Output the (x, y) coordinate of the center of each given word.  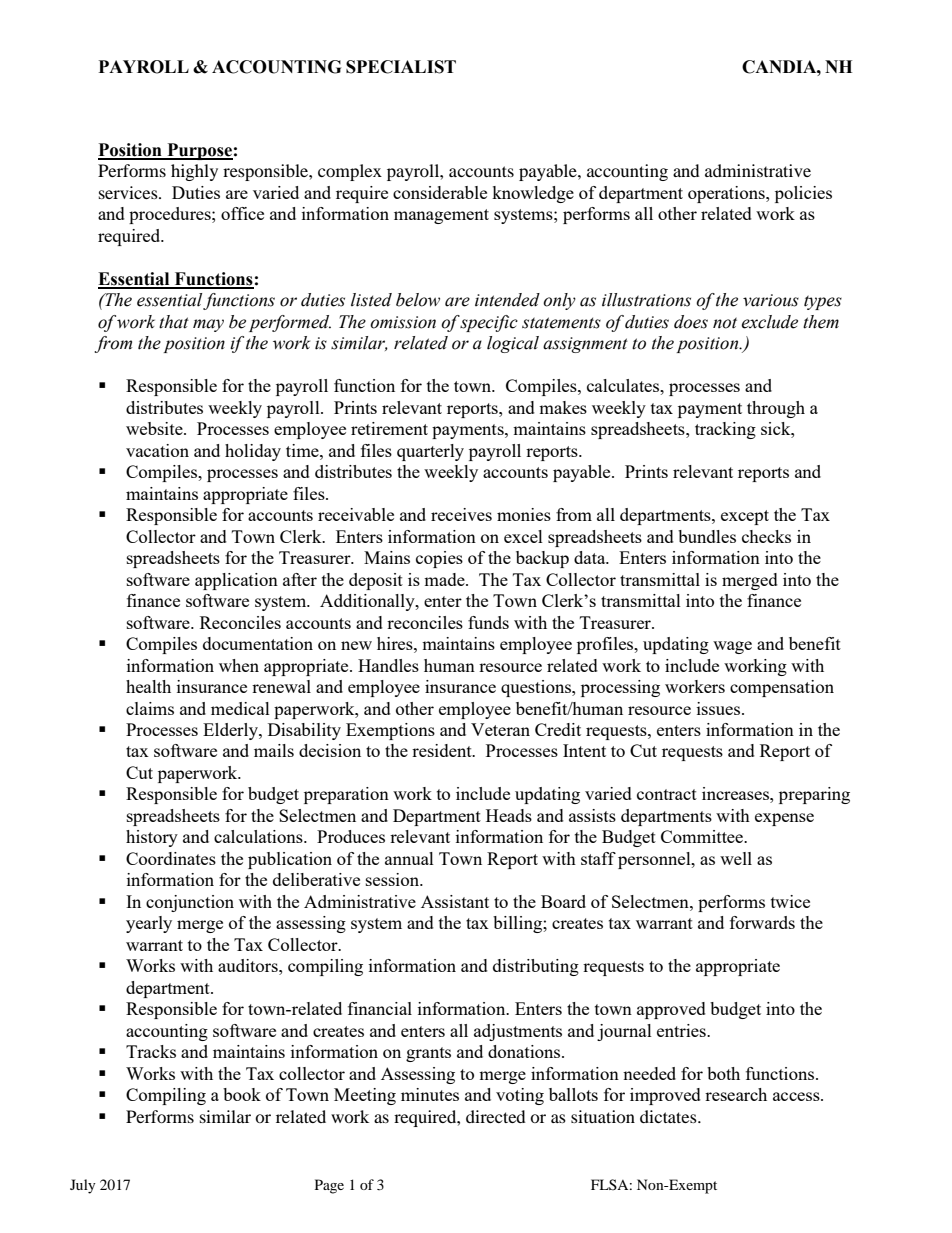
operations (727, 194)
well (736, 858)
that (174, 322)
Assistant (455, 901)
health (148, 686)
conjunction (190, 903)
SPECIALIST (401, 67)
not (725, 323)
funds (488, 622)
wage (732, 647)
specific (489, 323)
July (83, 1186)
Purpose (199, 151)
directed (496, 1116)
